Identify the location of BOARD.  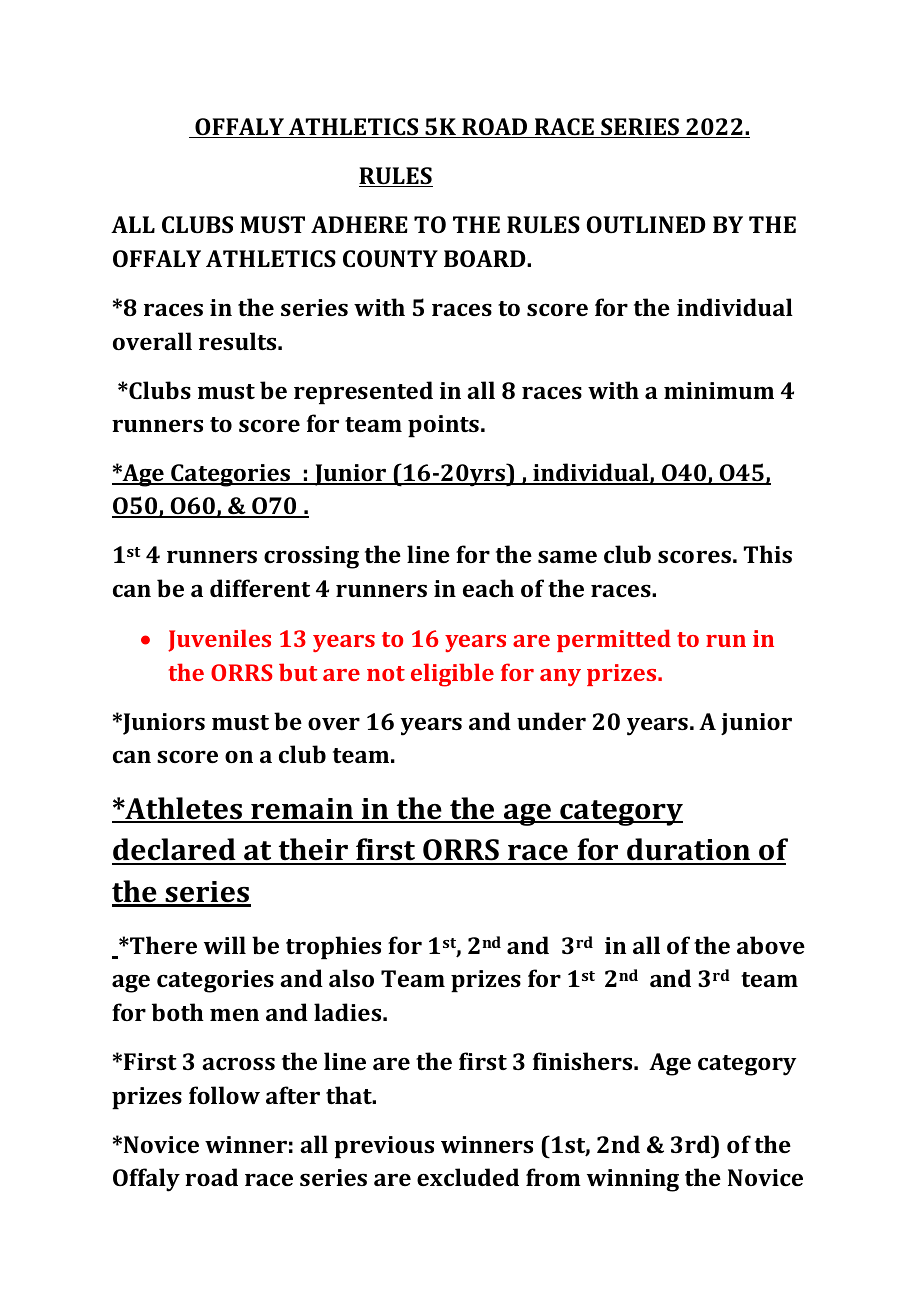
(486, 258).
